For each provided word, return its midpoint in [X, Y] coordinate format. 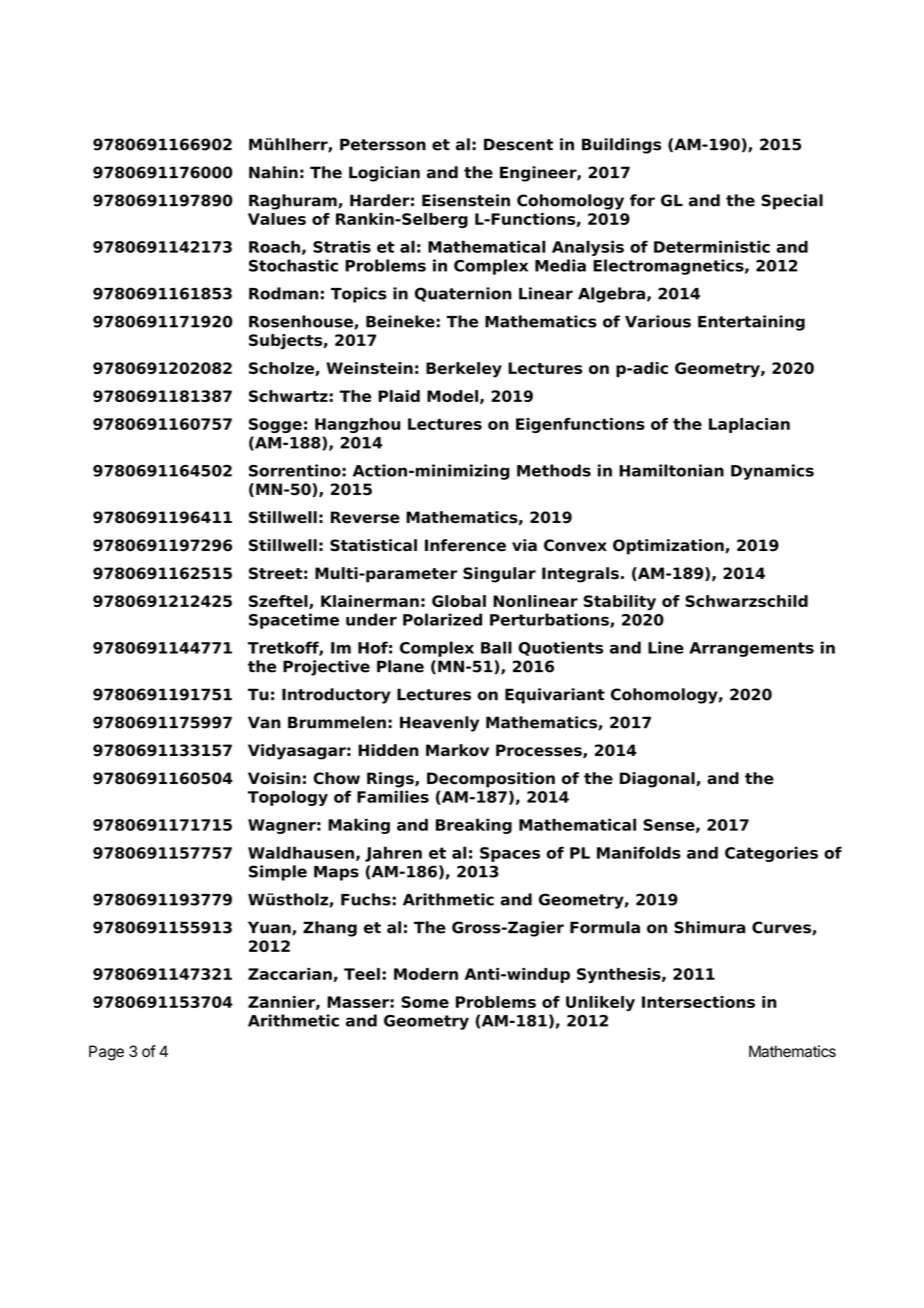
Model [452, 396]
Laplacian [749, 425]
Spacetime [294, 621]
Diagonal [658, 780]
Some [425, 1002]
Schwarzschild [746, 601]
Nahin [273, 172]
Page [106, 1053]
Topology [288, 798]
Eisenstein [466, 200]
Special [792, 202]
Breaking [474, 826]
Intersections [698, 1002]
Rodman [283, 293]
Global [459, 601]
